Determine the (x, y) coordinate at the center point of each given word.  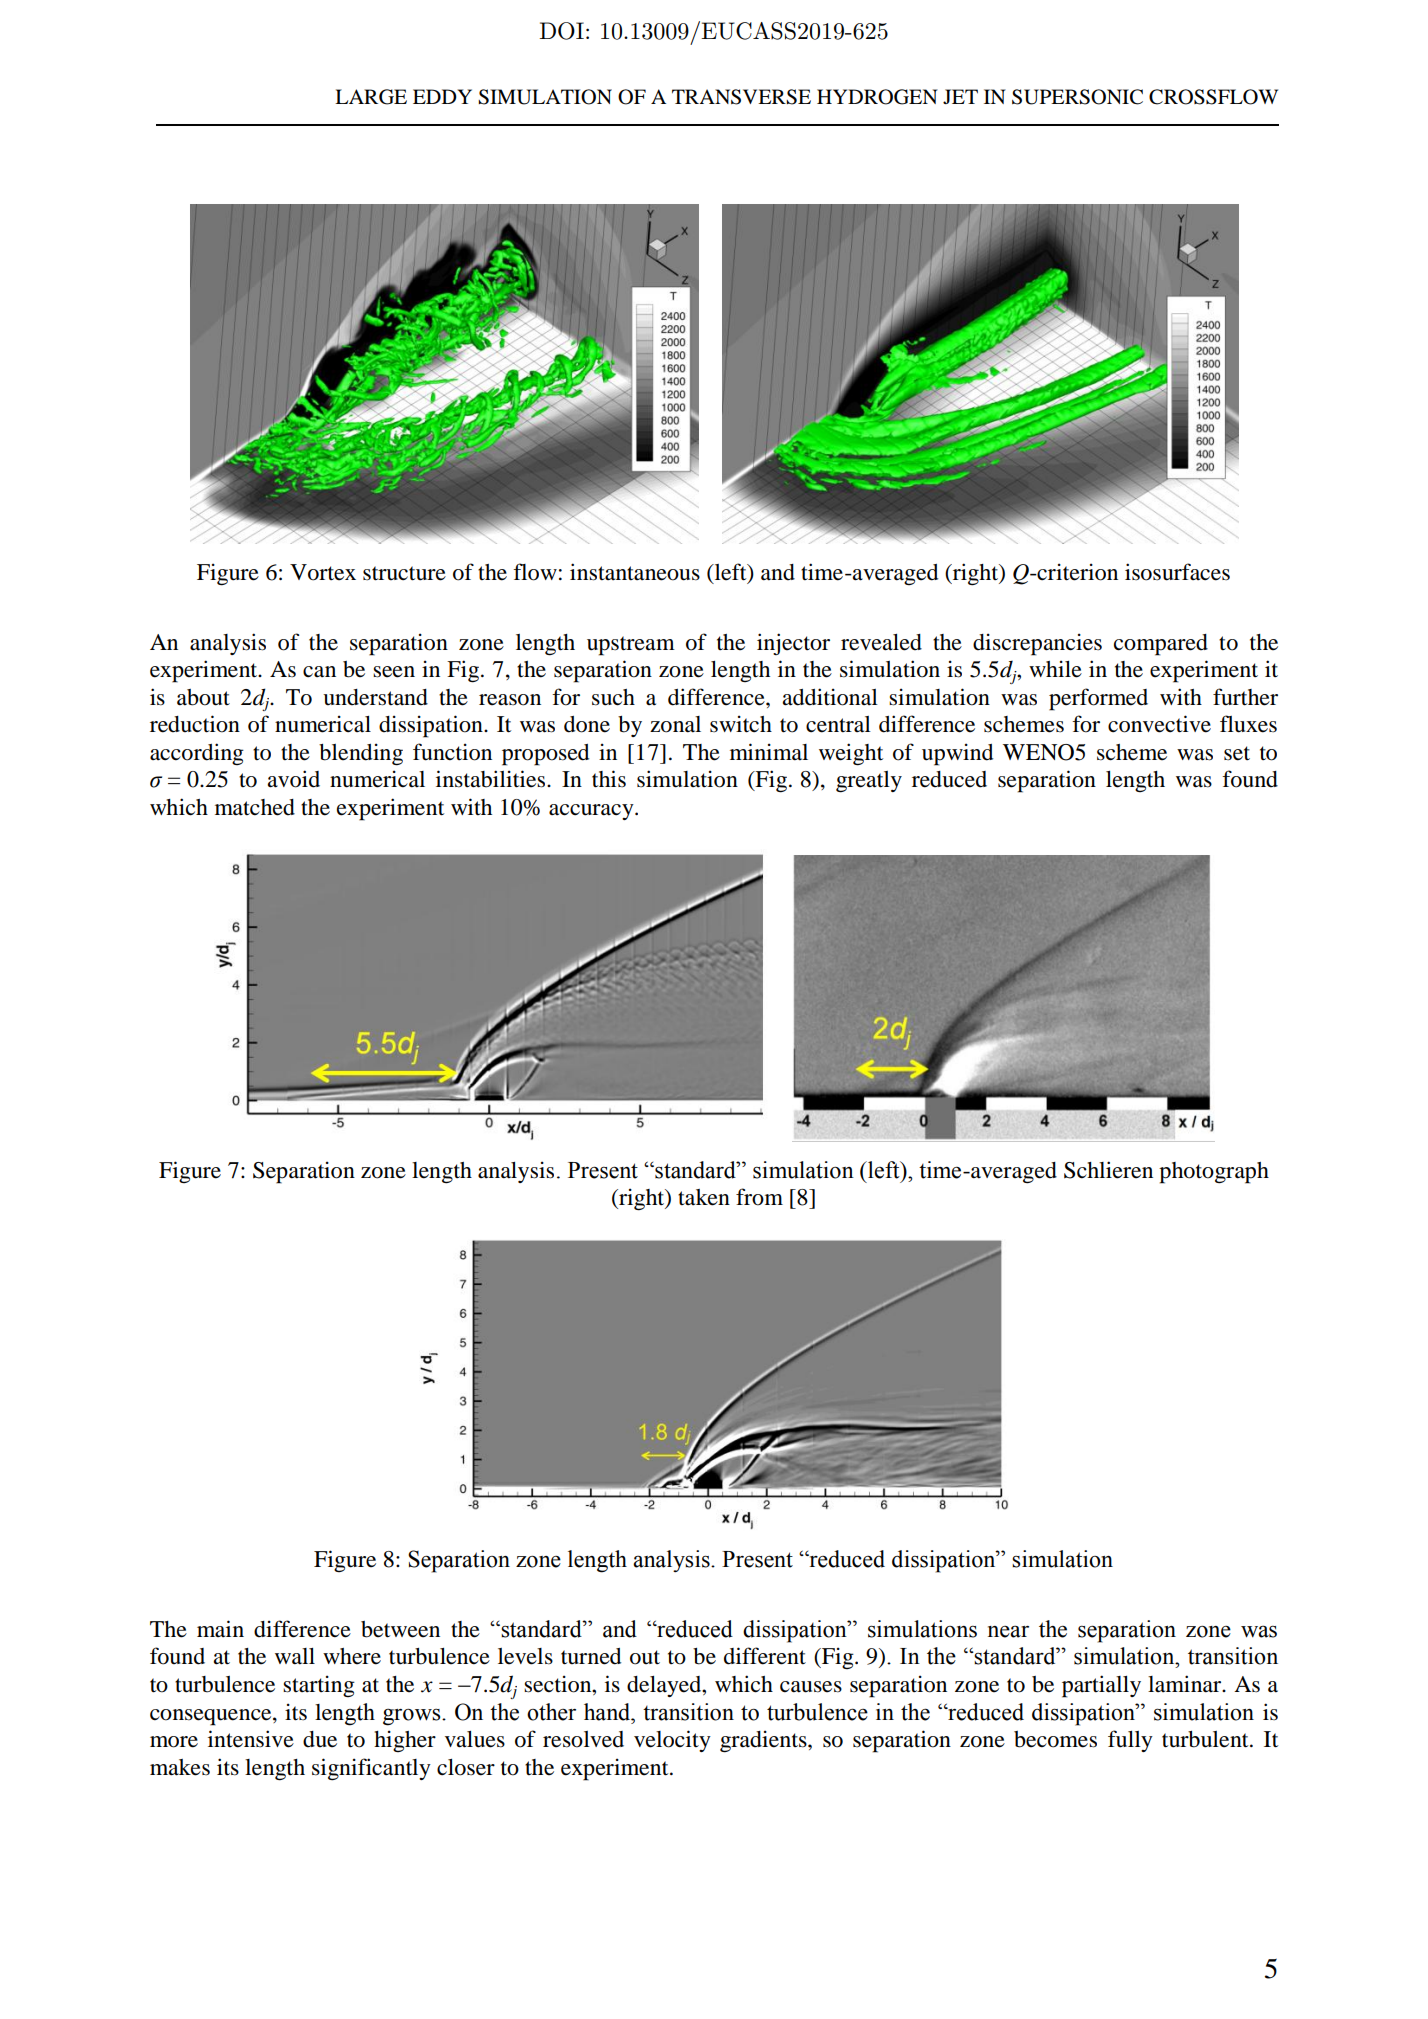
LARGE (371, 97)
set (1237, 753)
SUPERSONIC (1077, 97)
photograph (1214, 1173)
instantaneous (635, 572)
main (220, 1628)
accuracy (592, 812)
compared (1161, 645)
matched (255, 807)
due (320, 1739)
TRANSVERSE (741, 97)
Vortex (323, 572)
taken (704, 1197)
